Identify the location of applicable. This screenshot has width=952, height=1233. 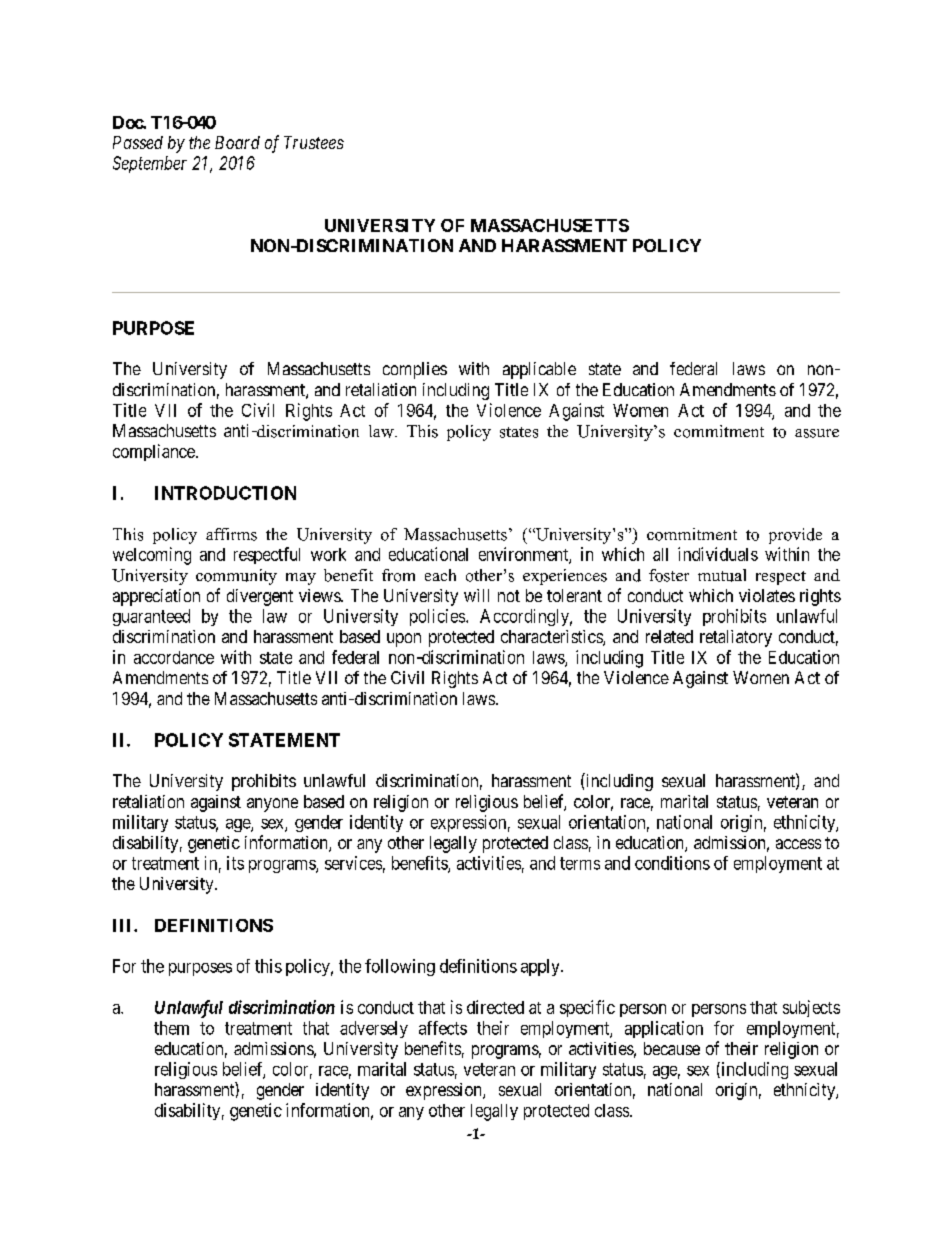
(539, 370).
